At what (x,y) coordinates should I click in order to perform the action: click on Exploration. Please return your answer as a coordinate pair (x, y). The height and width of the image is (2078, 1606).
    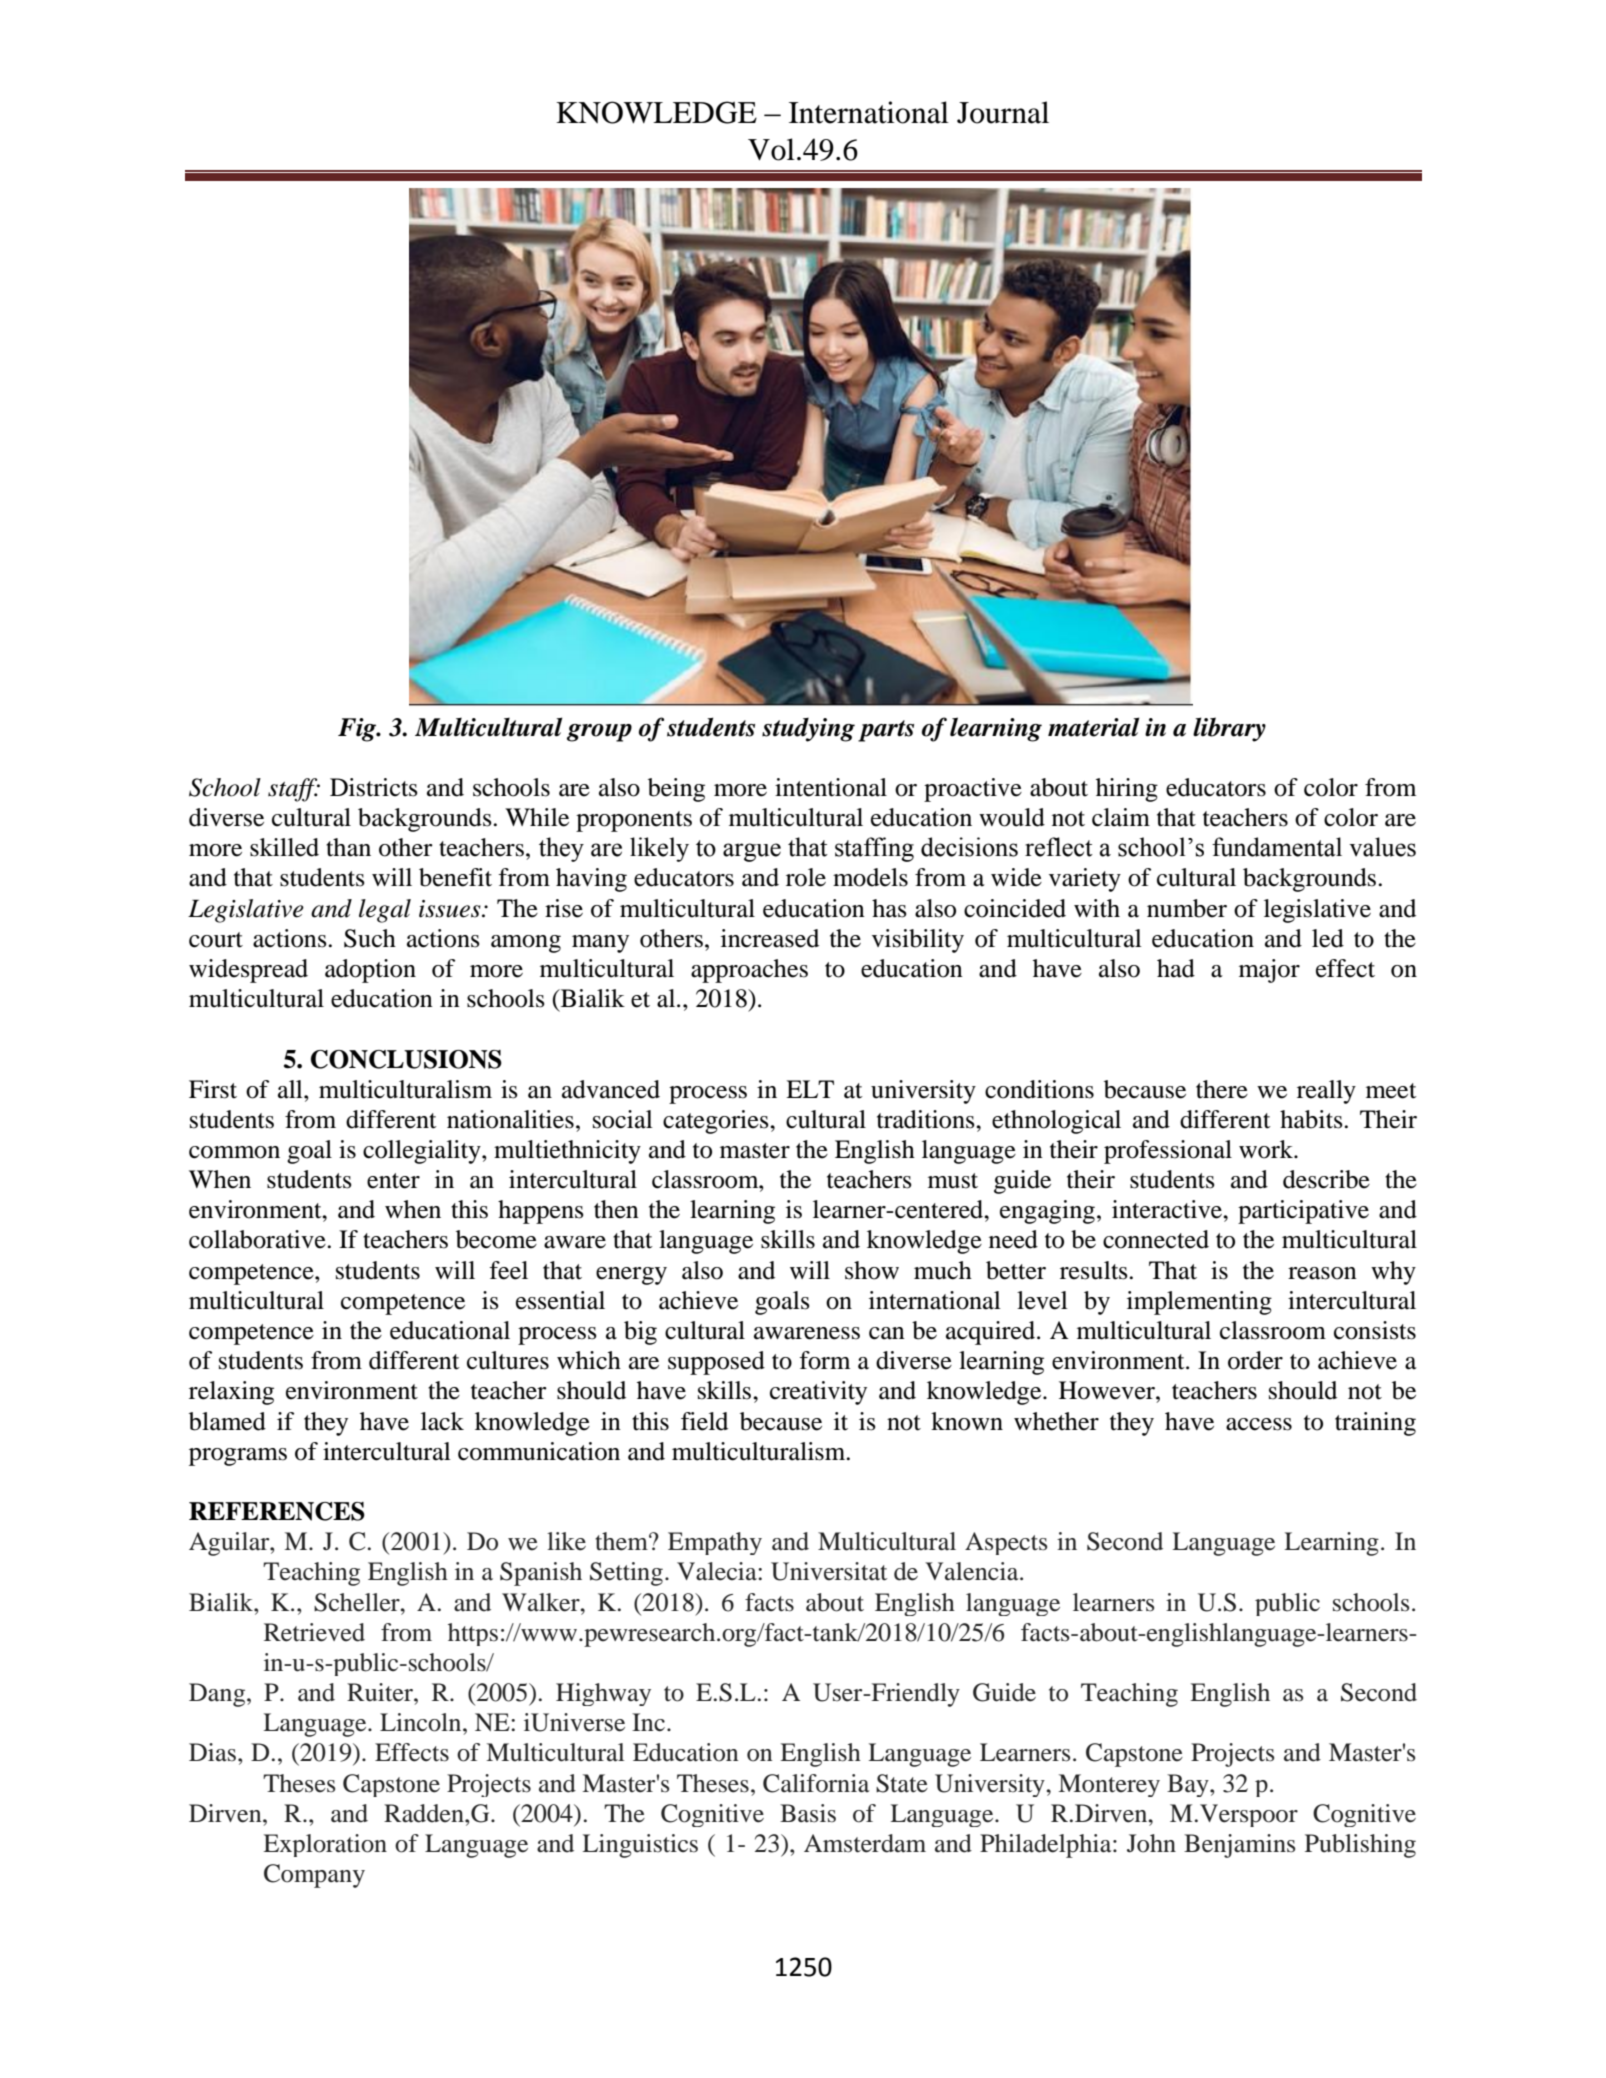
    Looking at the image, I should click on (325, 1845).
